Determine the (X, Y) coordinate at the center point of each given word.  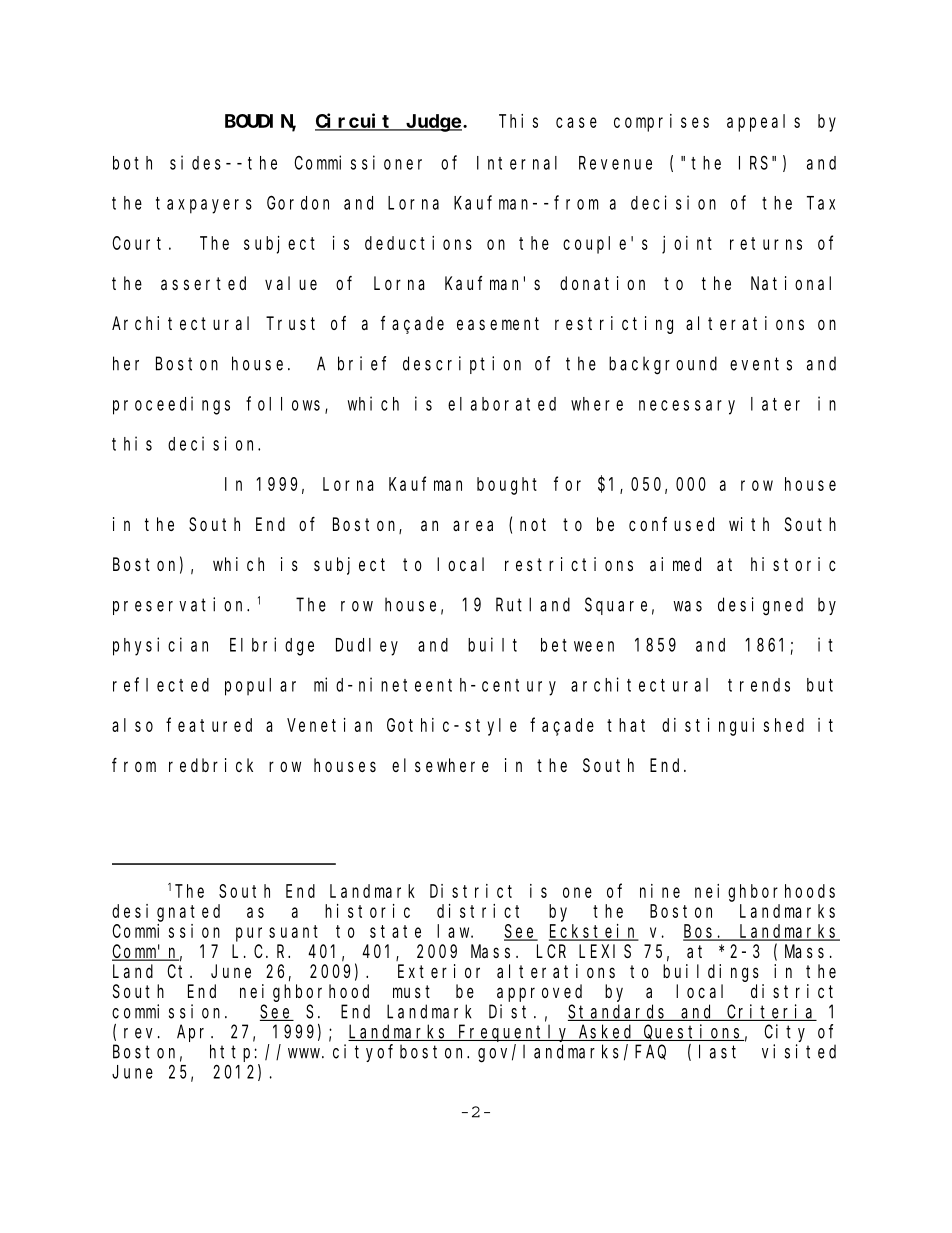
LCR (551, 951)
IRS (753, 163)
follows (286, 404)
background (663, 365)
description (462, 365)
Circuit (355, 121)
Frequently (514, 1033)
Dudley (367, 647)
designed (760, 606)
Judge (434, 123)
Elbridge (272, 646)
